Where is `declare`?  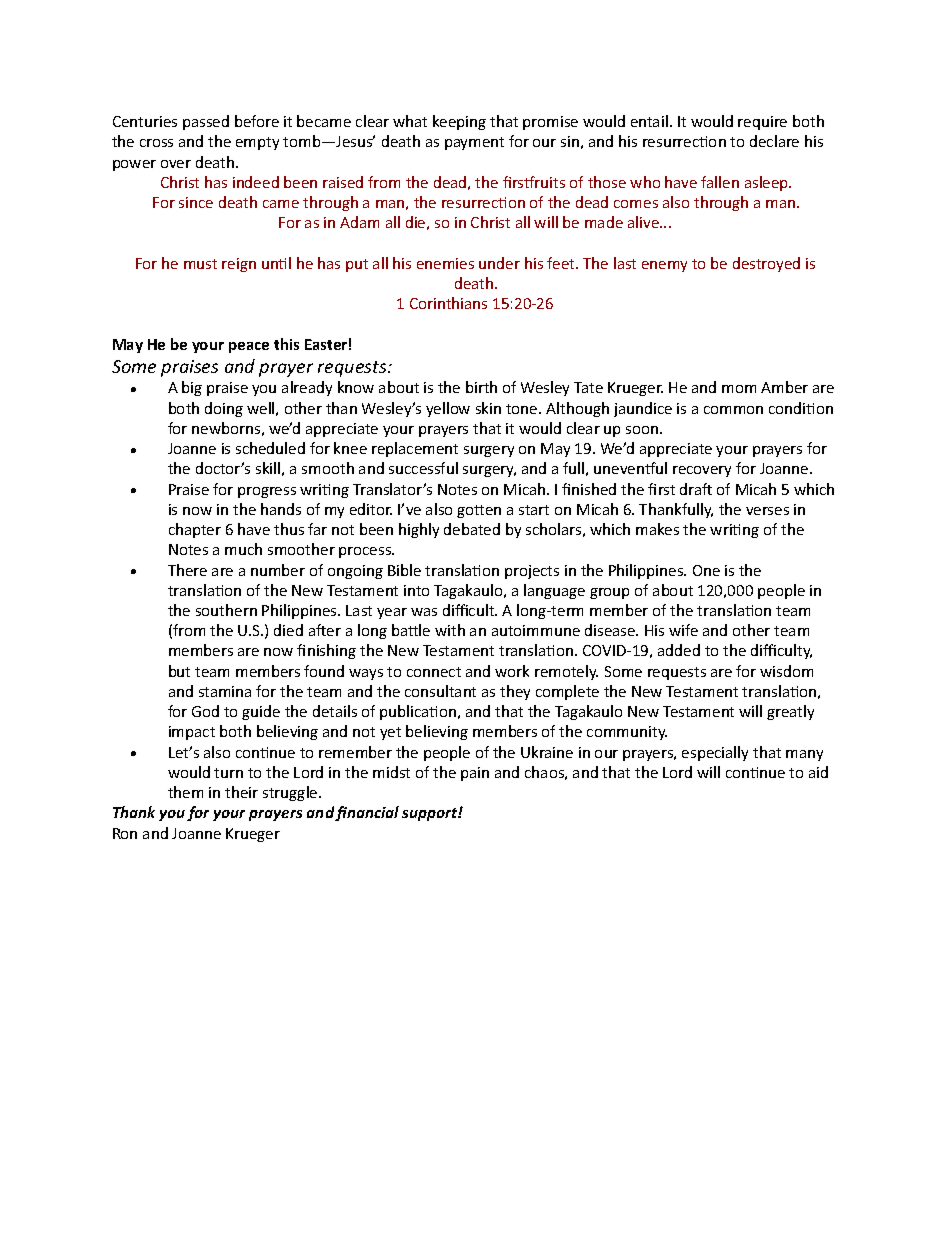 declare is located at coordinates (774, 141).
